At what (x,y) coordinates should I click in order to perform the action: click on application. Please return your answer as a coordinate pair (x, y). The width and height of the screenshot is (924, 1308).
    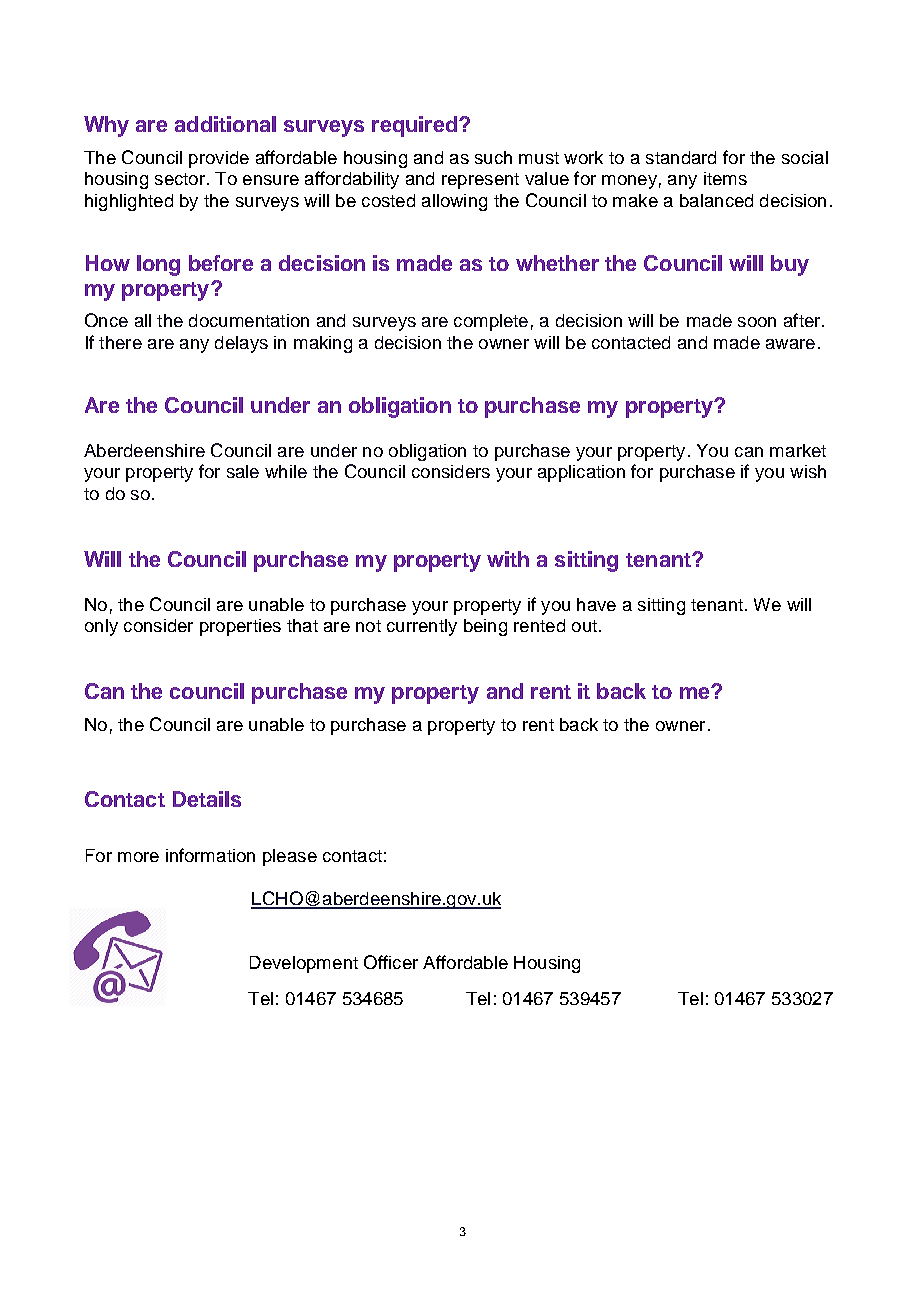
    Looking at the image, I should click on (581, 473).
